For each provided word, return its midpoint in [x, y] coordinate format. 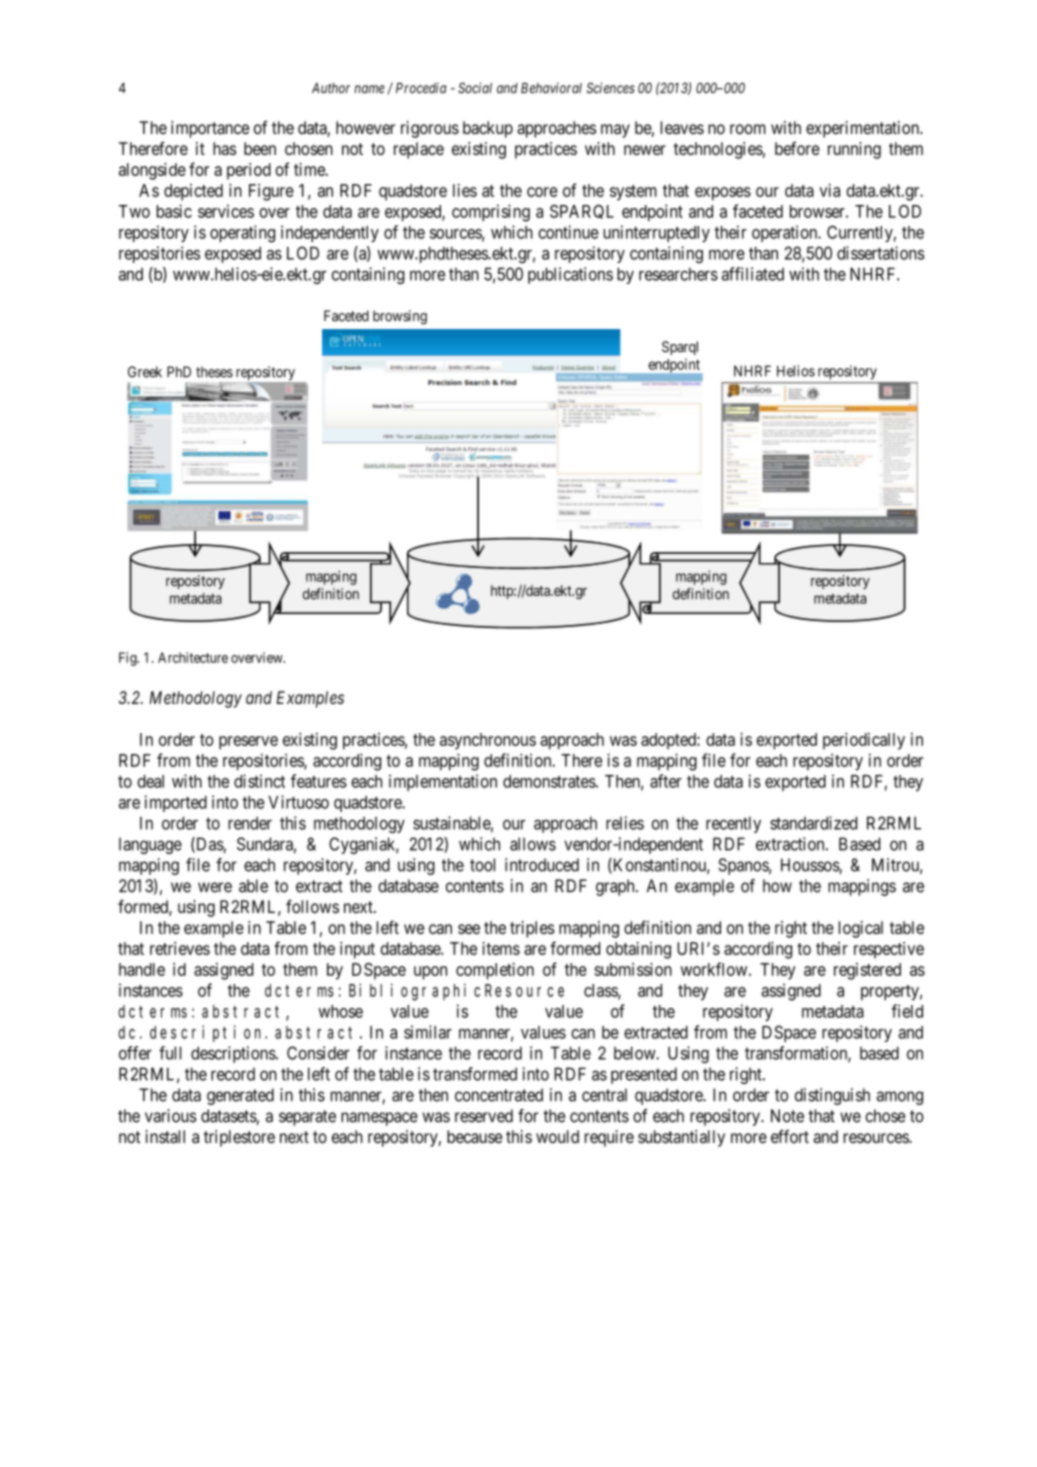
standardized [813, 823]
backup [488, 129]
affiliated [753, 274]
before [797, 148]
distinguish [832, 1096]
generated [240, 1096]
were [215, 887]
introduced [542, 865]
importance [210, 129]
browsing [400, 317]
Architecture [193, 657]
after [666, 781]
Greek [145, 372]
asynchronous [488, 741]
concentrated [499, 1095]
